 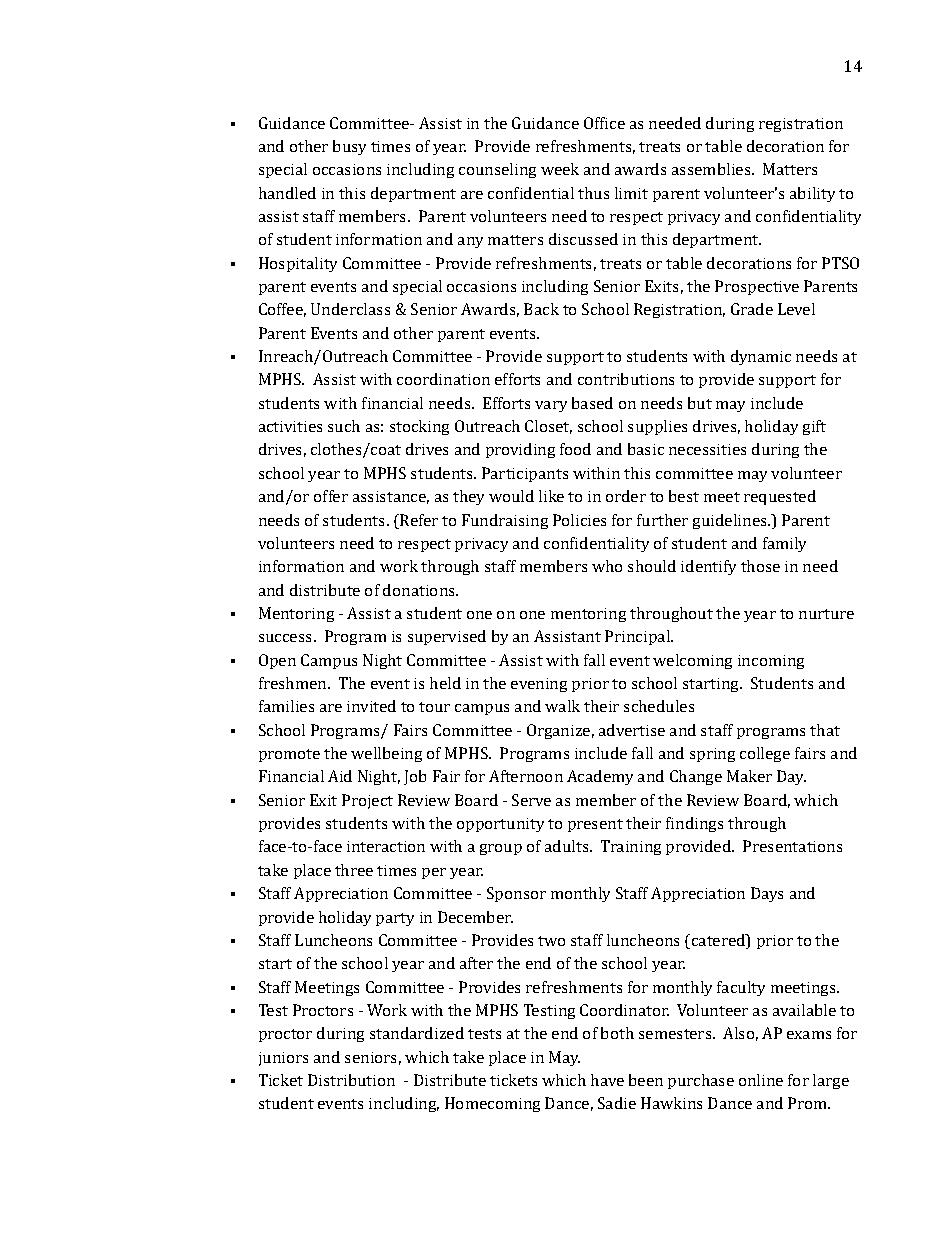 I want to click on assemblies, so click(x=712, y=169).
